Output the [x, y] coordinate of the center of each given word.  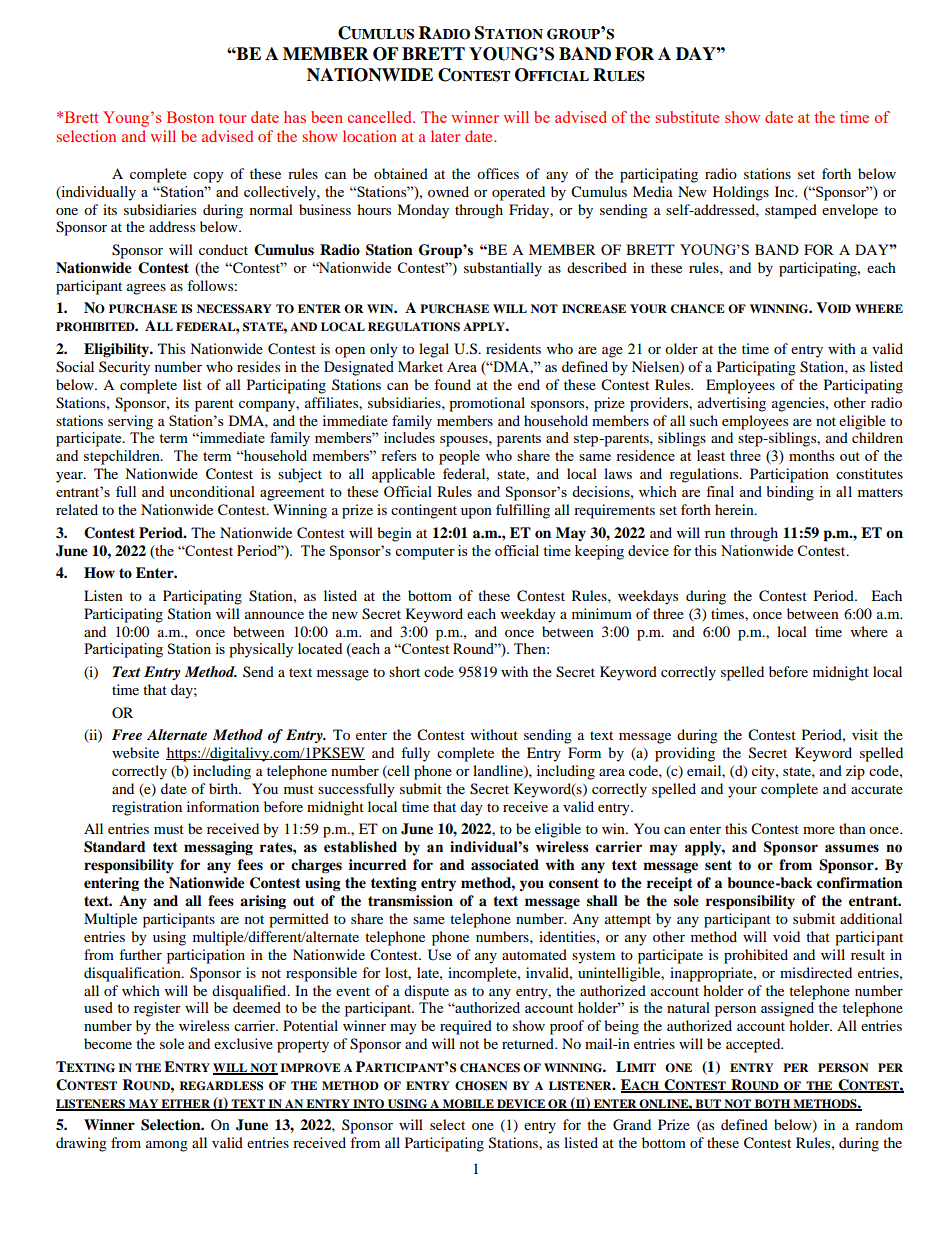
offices [498, 173]
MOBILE [468, 1104]
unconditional [212, 491]
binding [790, 493]
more [819, 830]
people [459, 457]
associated [505, 864]
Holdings [741, 193]
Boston [190, 117]
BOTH [772, 1104]
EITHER [185, 1104]
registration [147, 808]
